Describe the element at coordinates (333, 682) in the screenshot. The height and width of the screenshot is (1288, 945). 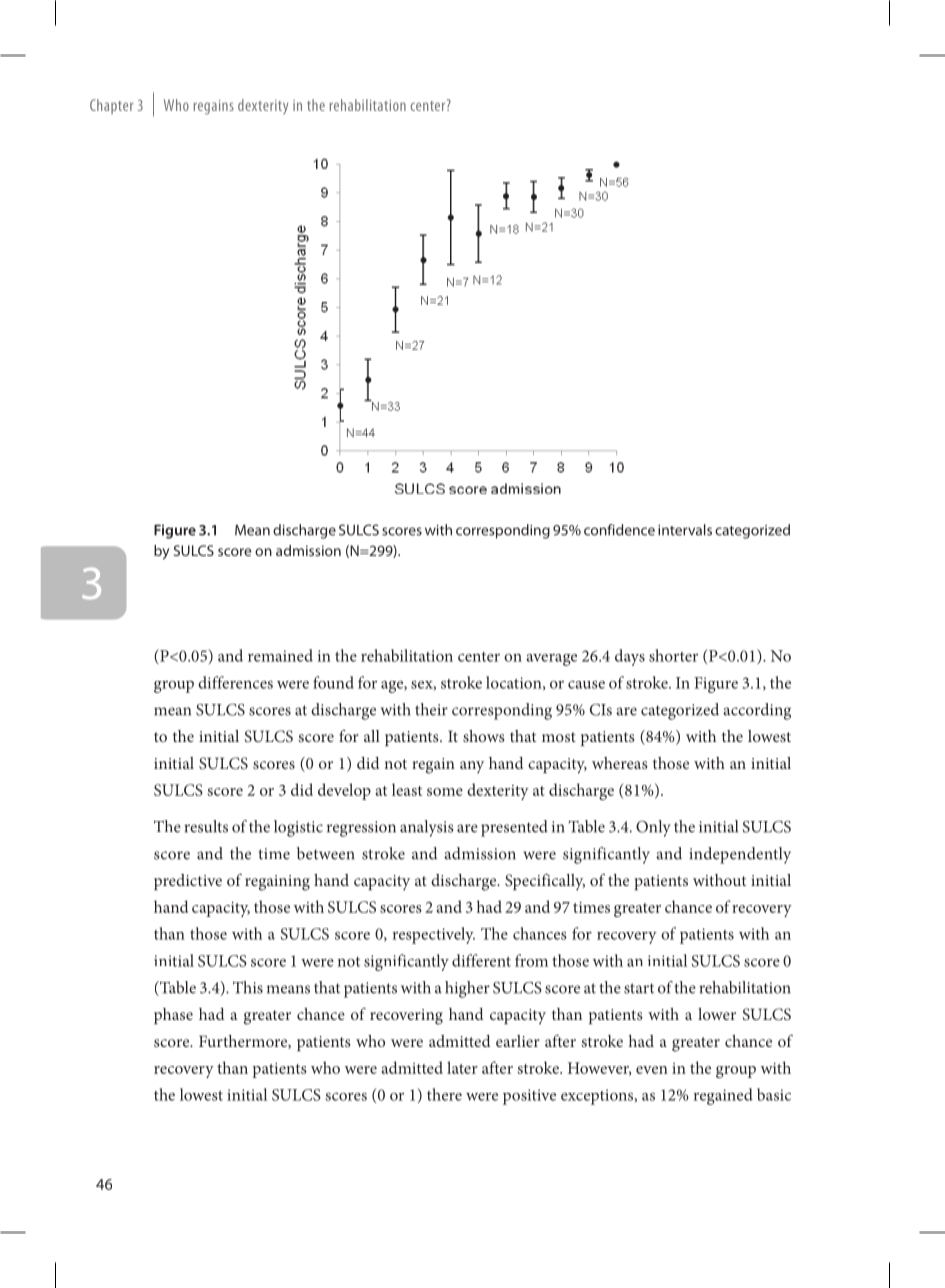
I see `found` at that location.
